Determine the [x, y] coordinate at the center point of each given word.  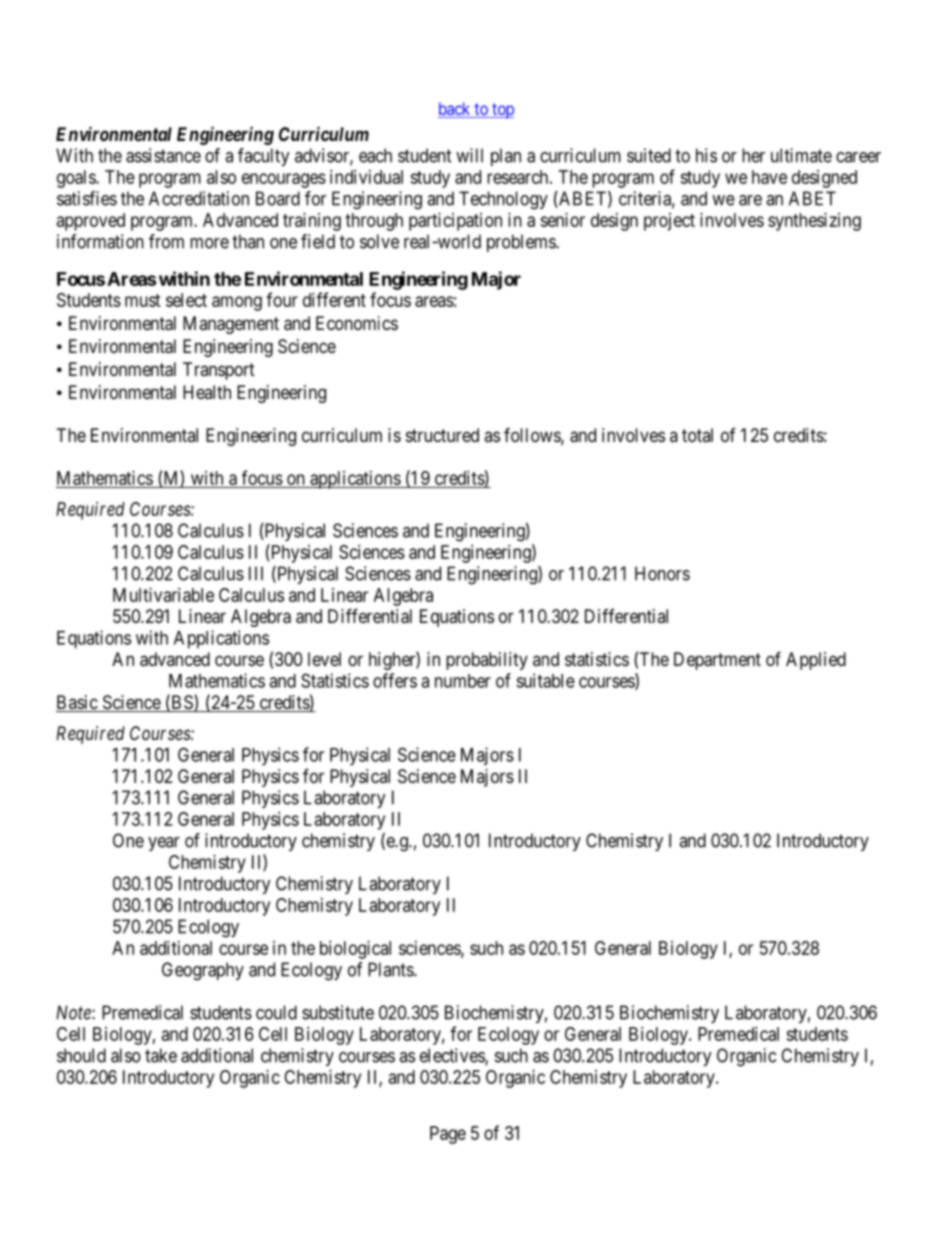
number [463, 681]
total [697, 435]
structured [442, 435]
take [161, 1055]
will [469, 155]
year [164, 844]
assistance [163, 155]
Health [207, 392]
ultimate [801, 155]
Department [717, 661]
